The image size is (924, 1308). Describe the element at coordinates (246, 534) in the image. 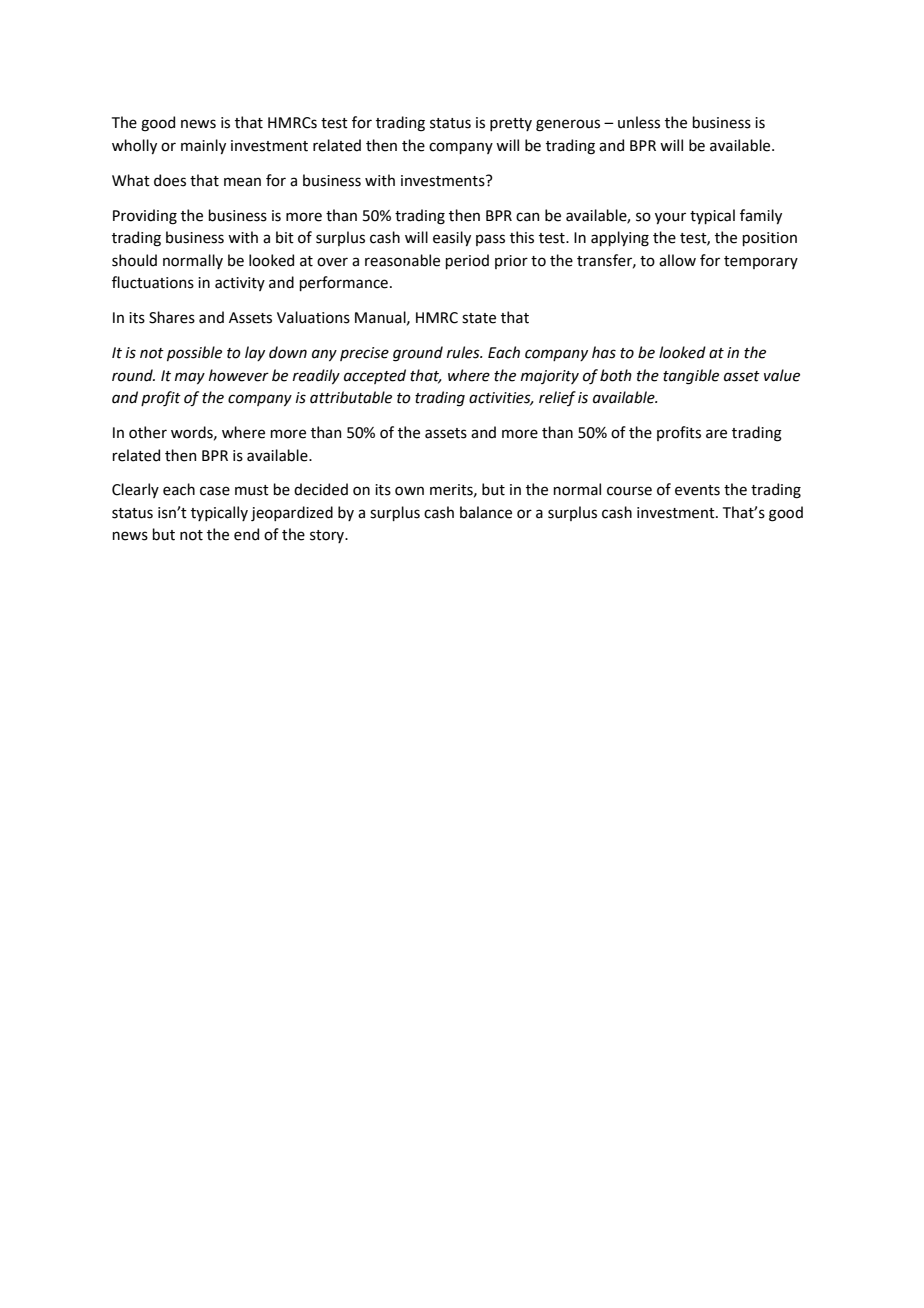

I see `end` at that location.
